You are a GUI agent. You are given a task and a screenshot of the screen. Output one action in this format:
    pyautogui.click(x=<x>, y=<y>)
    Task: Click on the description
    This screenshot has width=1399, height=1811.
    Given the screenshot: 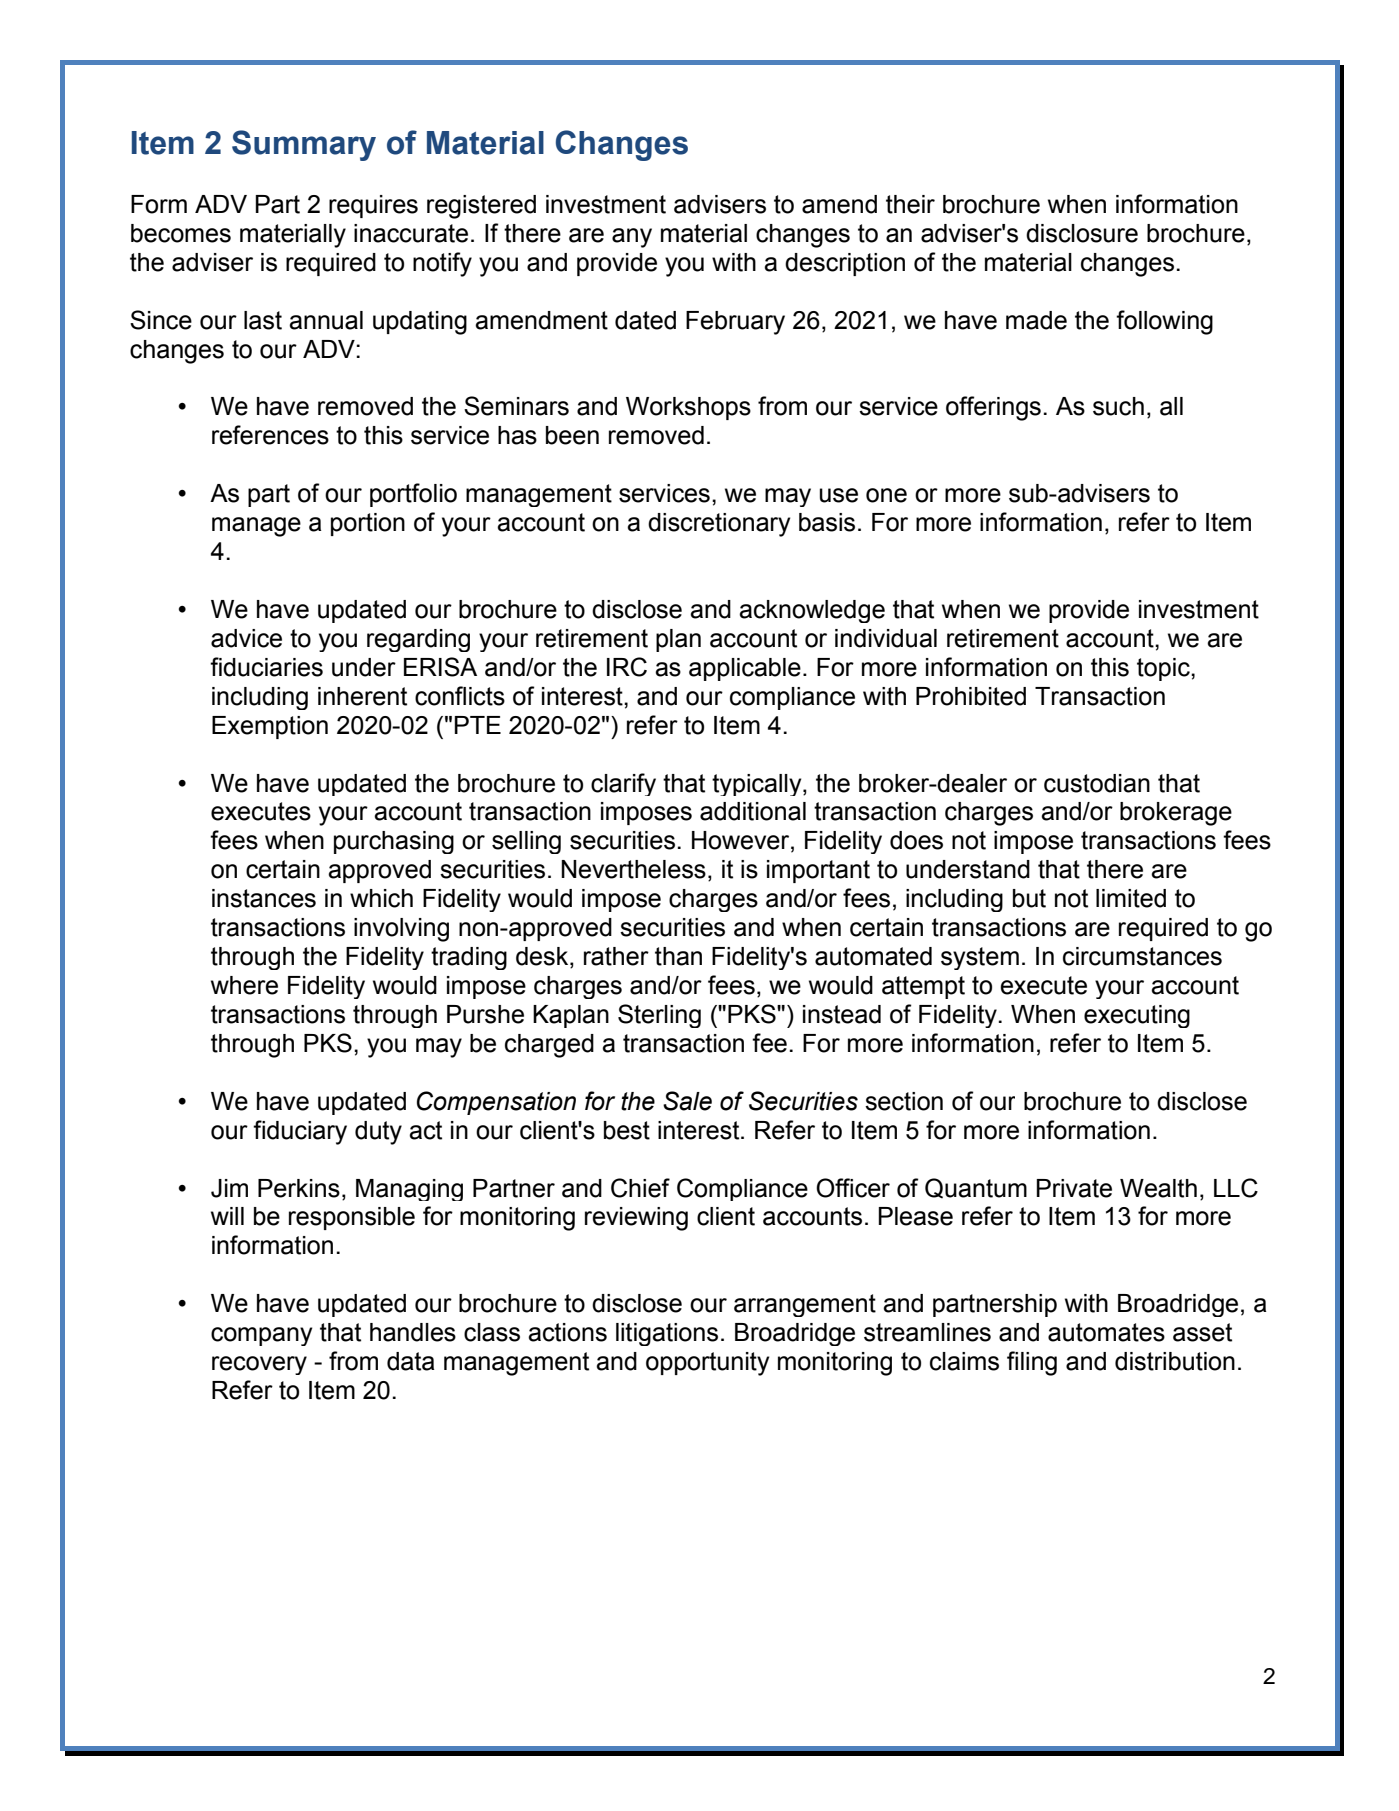 What is the action you would take?
    pyautogui.click(x=845, y=264)
